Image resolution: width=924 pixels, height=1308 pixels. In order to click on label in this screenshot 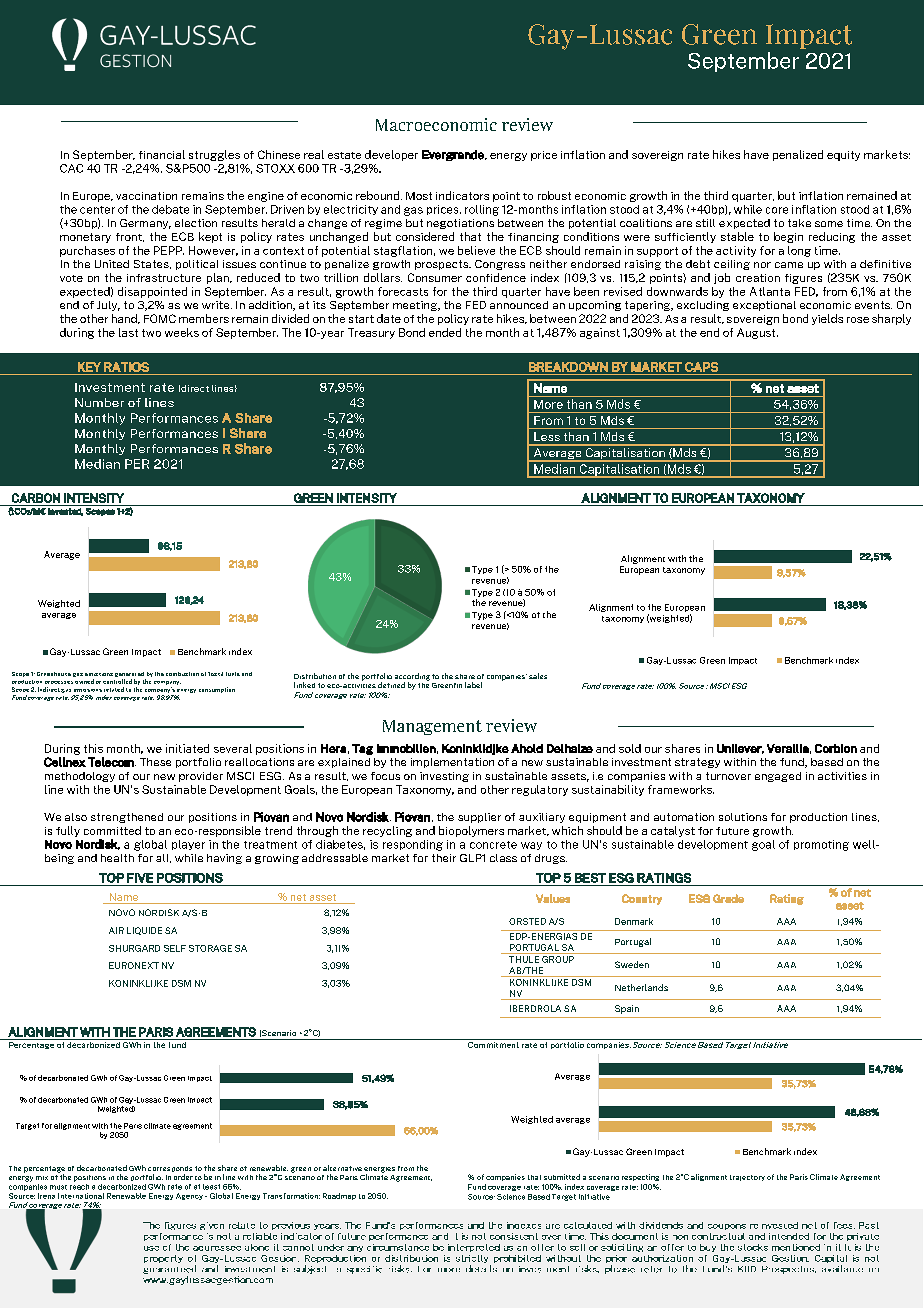, I will do `click(473, 685)`.
